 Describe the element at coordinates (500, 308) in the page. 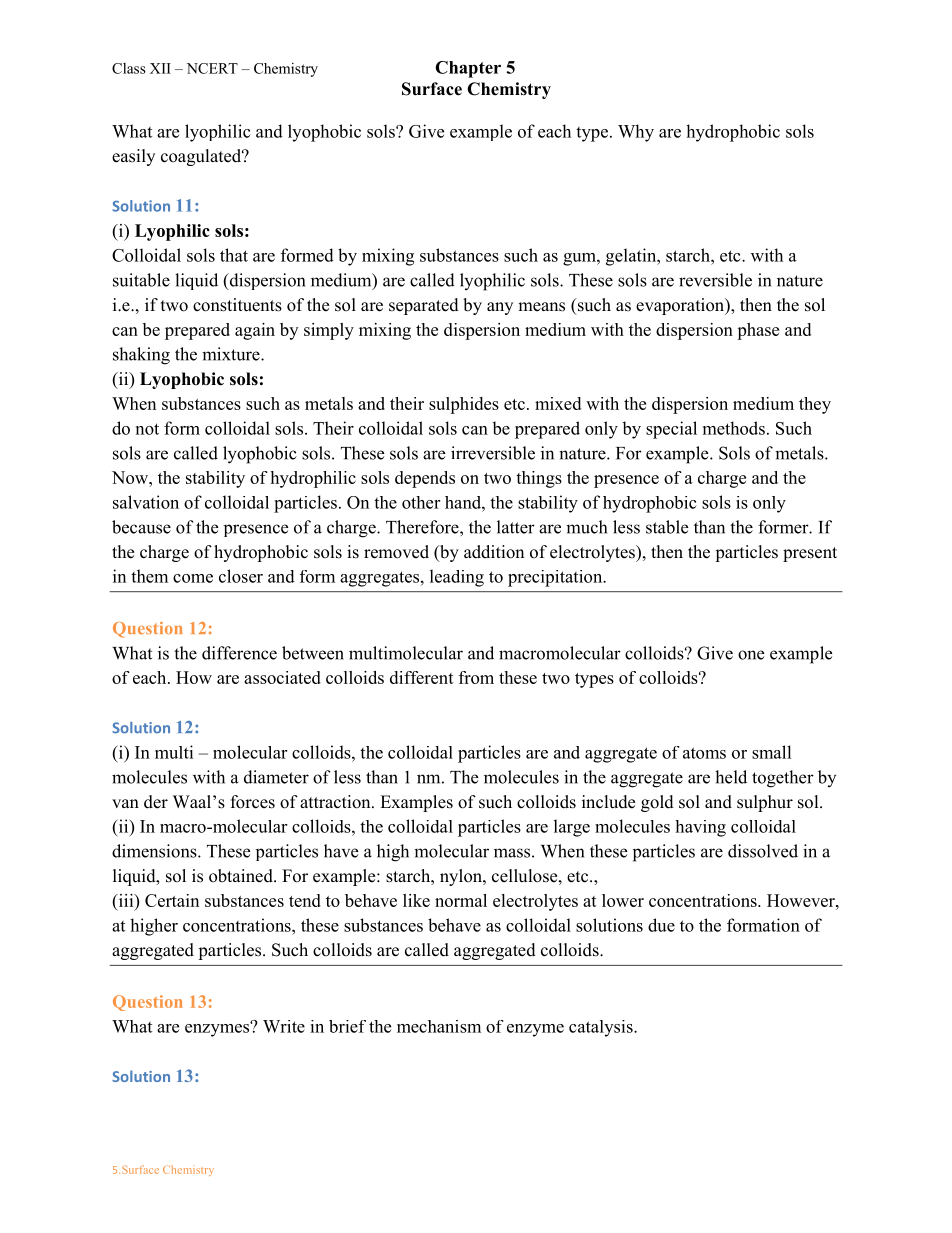

I see `any` at that location.
